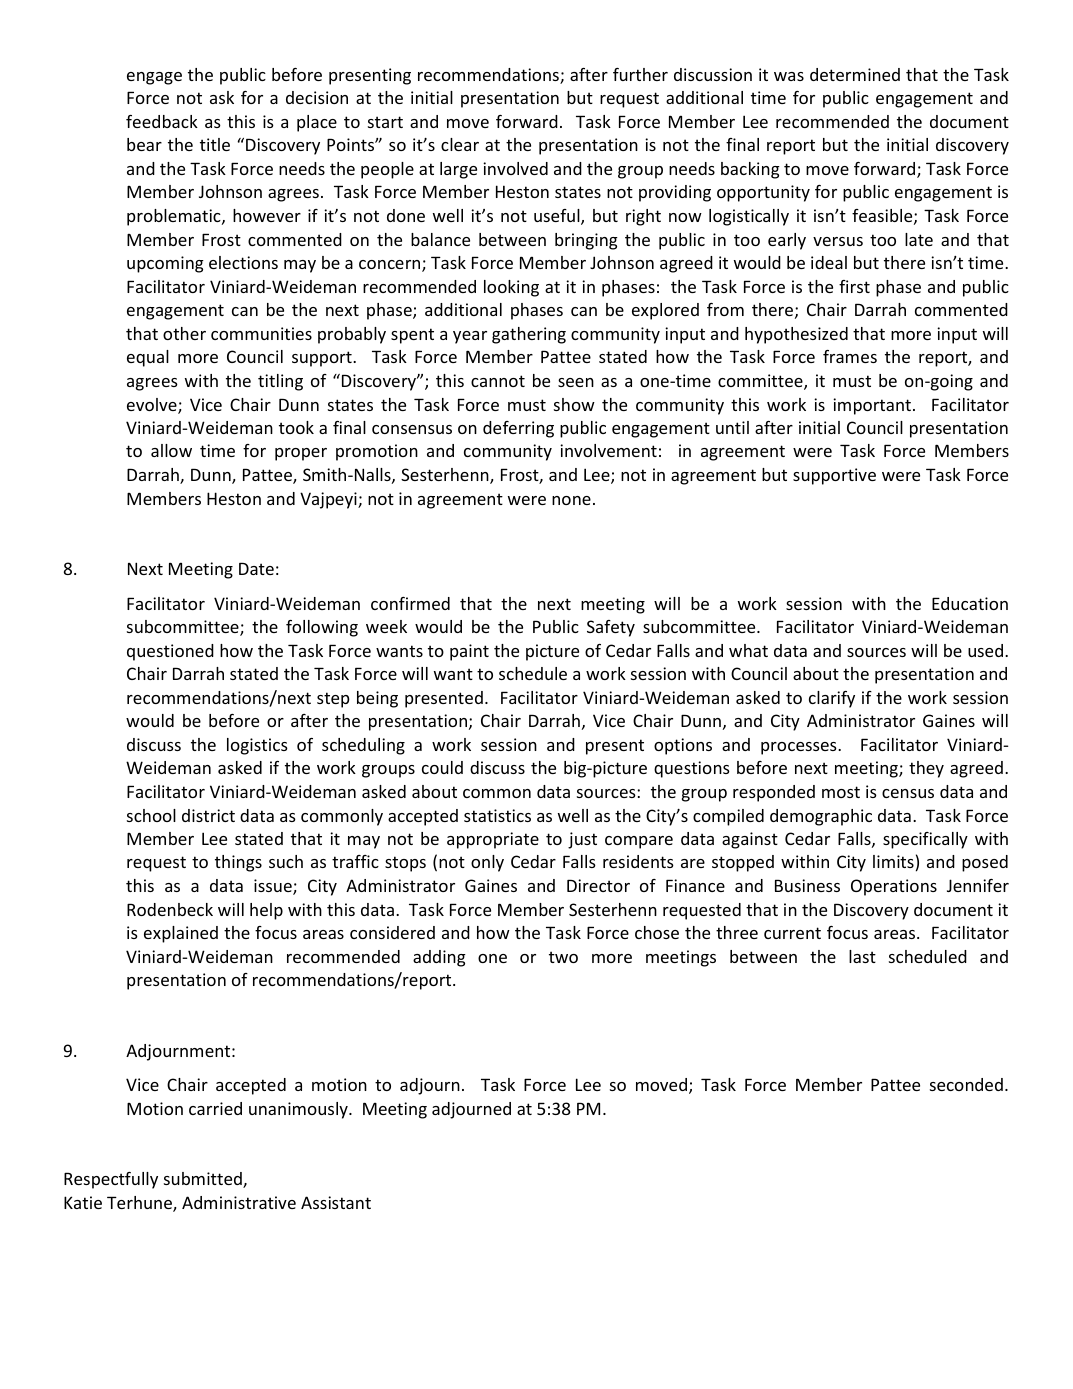 Image resolution: width=1073 pixels, height=1389 pixels. Describe the element at coordinates (497, 815) in the screenshot. I see `statistics` at that location.
